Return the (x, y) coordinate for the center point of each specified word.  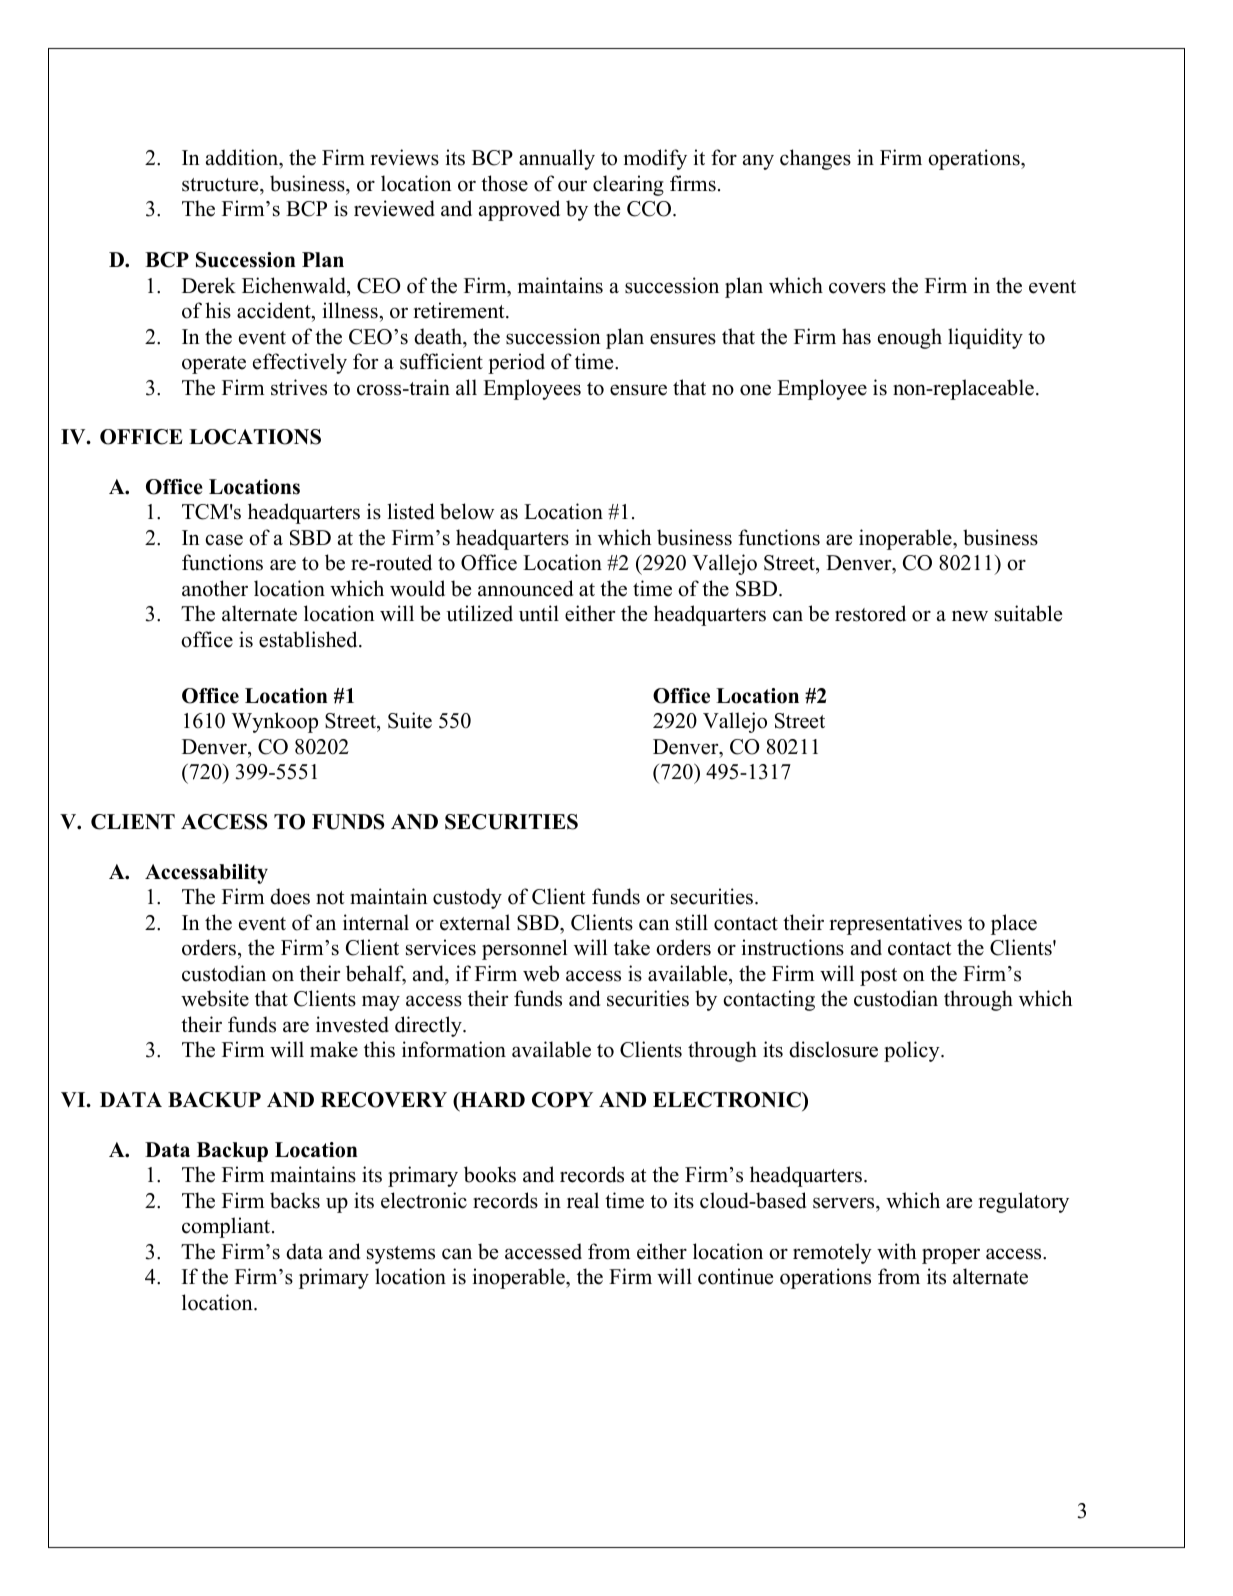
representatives (895, 924)
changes (815, 159)
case (224, 540)
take (632, 947)
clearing (628, 185)
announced (525, 588)
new (970, 616)
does (290, 896)
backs (295, 1200)
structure (221, 185)
